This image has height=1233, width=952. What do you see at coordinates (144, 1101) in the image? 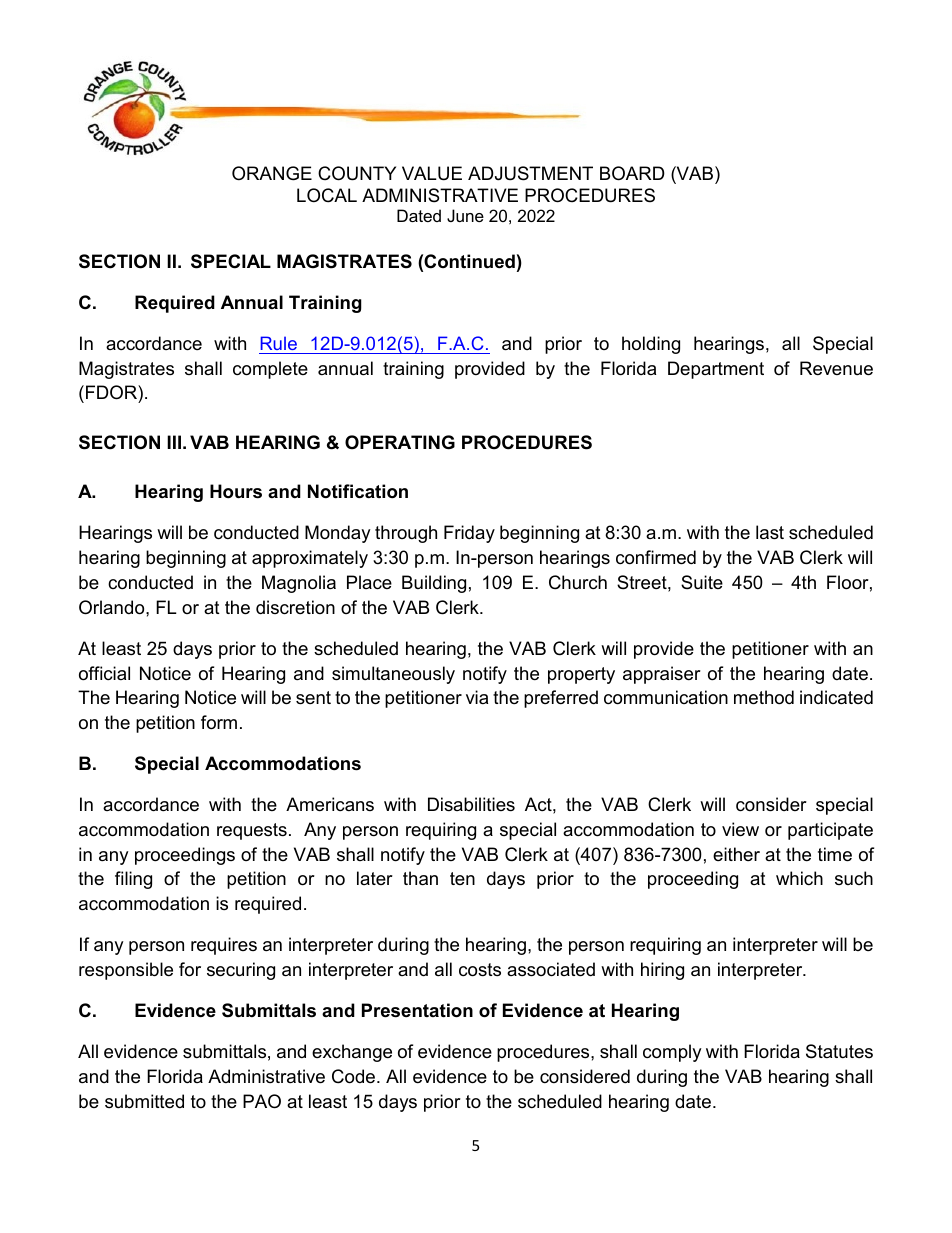
I see `submitted` at bounding box center [144, 1101].
